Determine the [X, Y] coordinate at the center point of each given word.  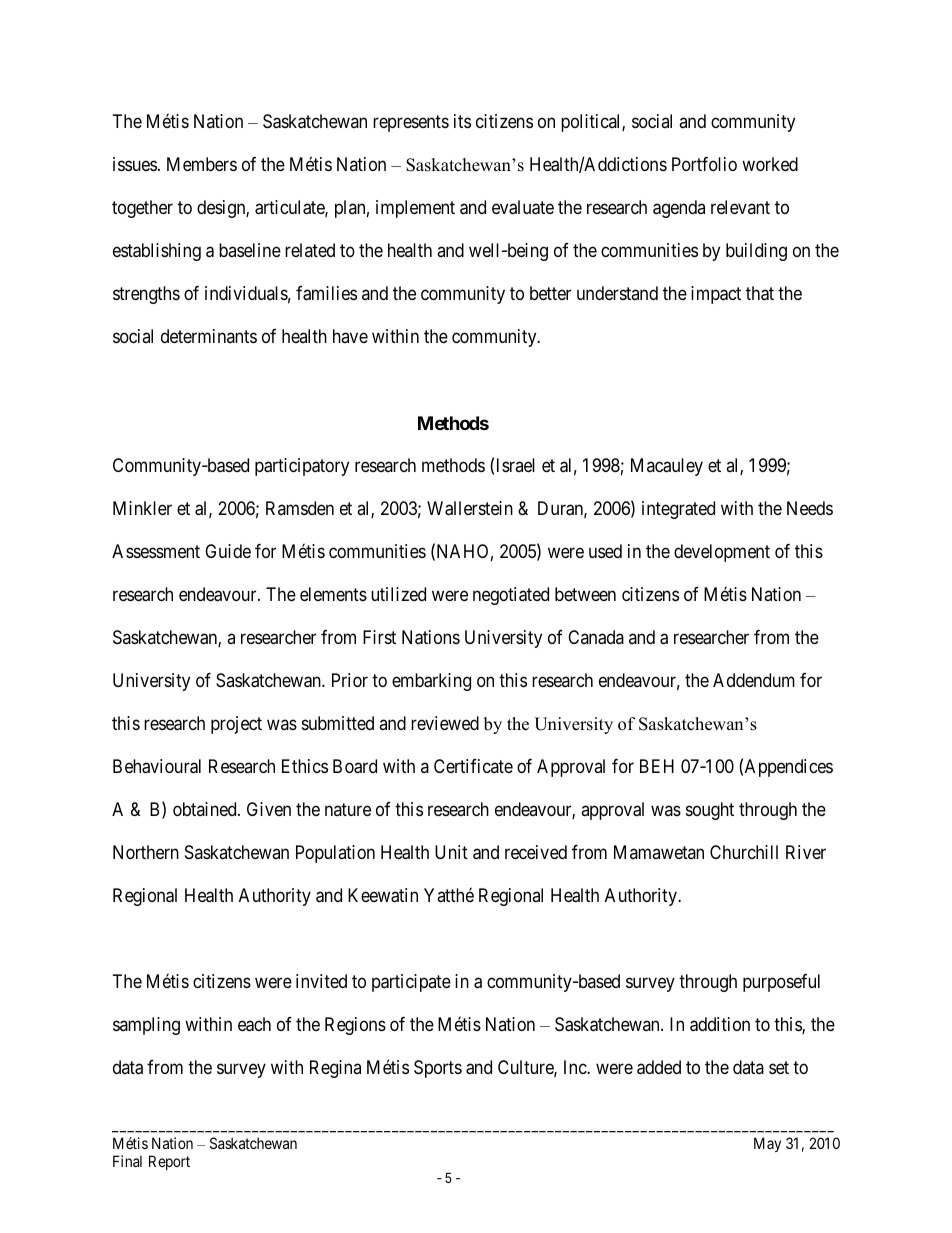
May [767, 1144]
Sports [438, 1069]
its [462, 121]
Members [202, 164]
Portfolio [704, 164]
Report [169, 1162]
